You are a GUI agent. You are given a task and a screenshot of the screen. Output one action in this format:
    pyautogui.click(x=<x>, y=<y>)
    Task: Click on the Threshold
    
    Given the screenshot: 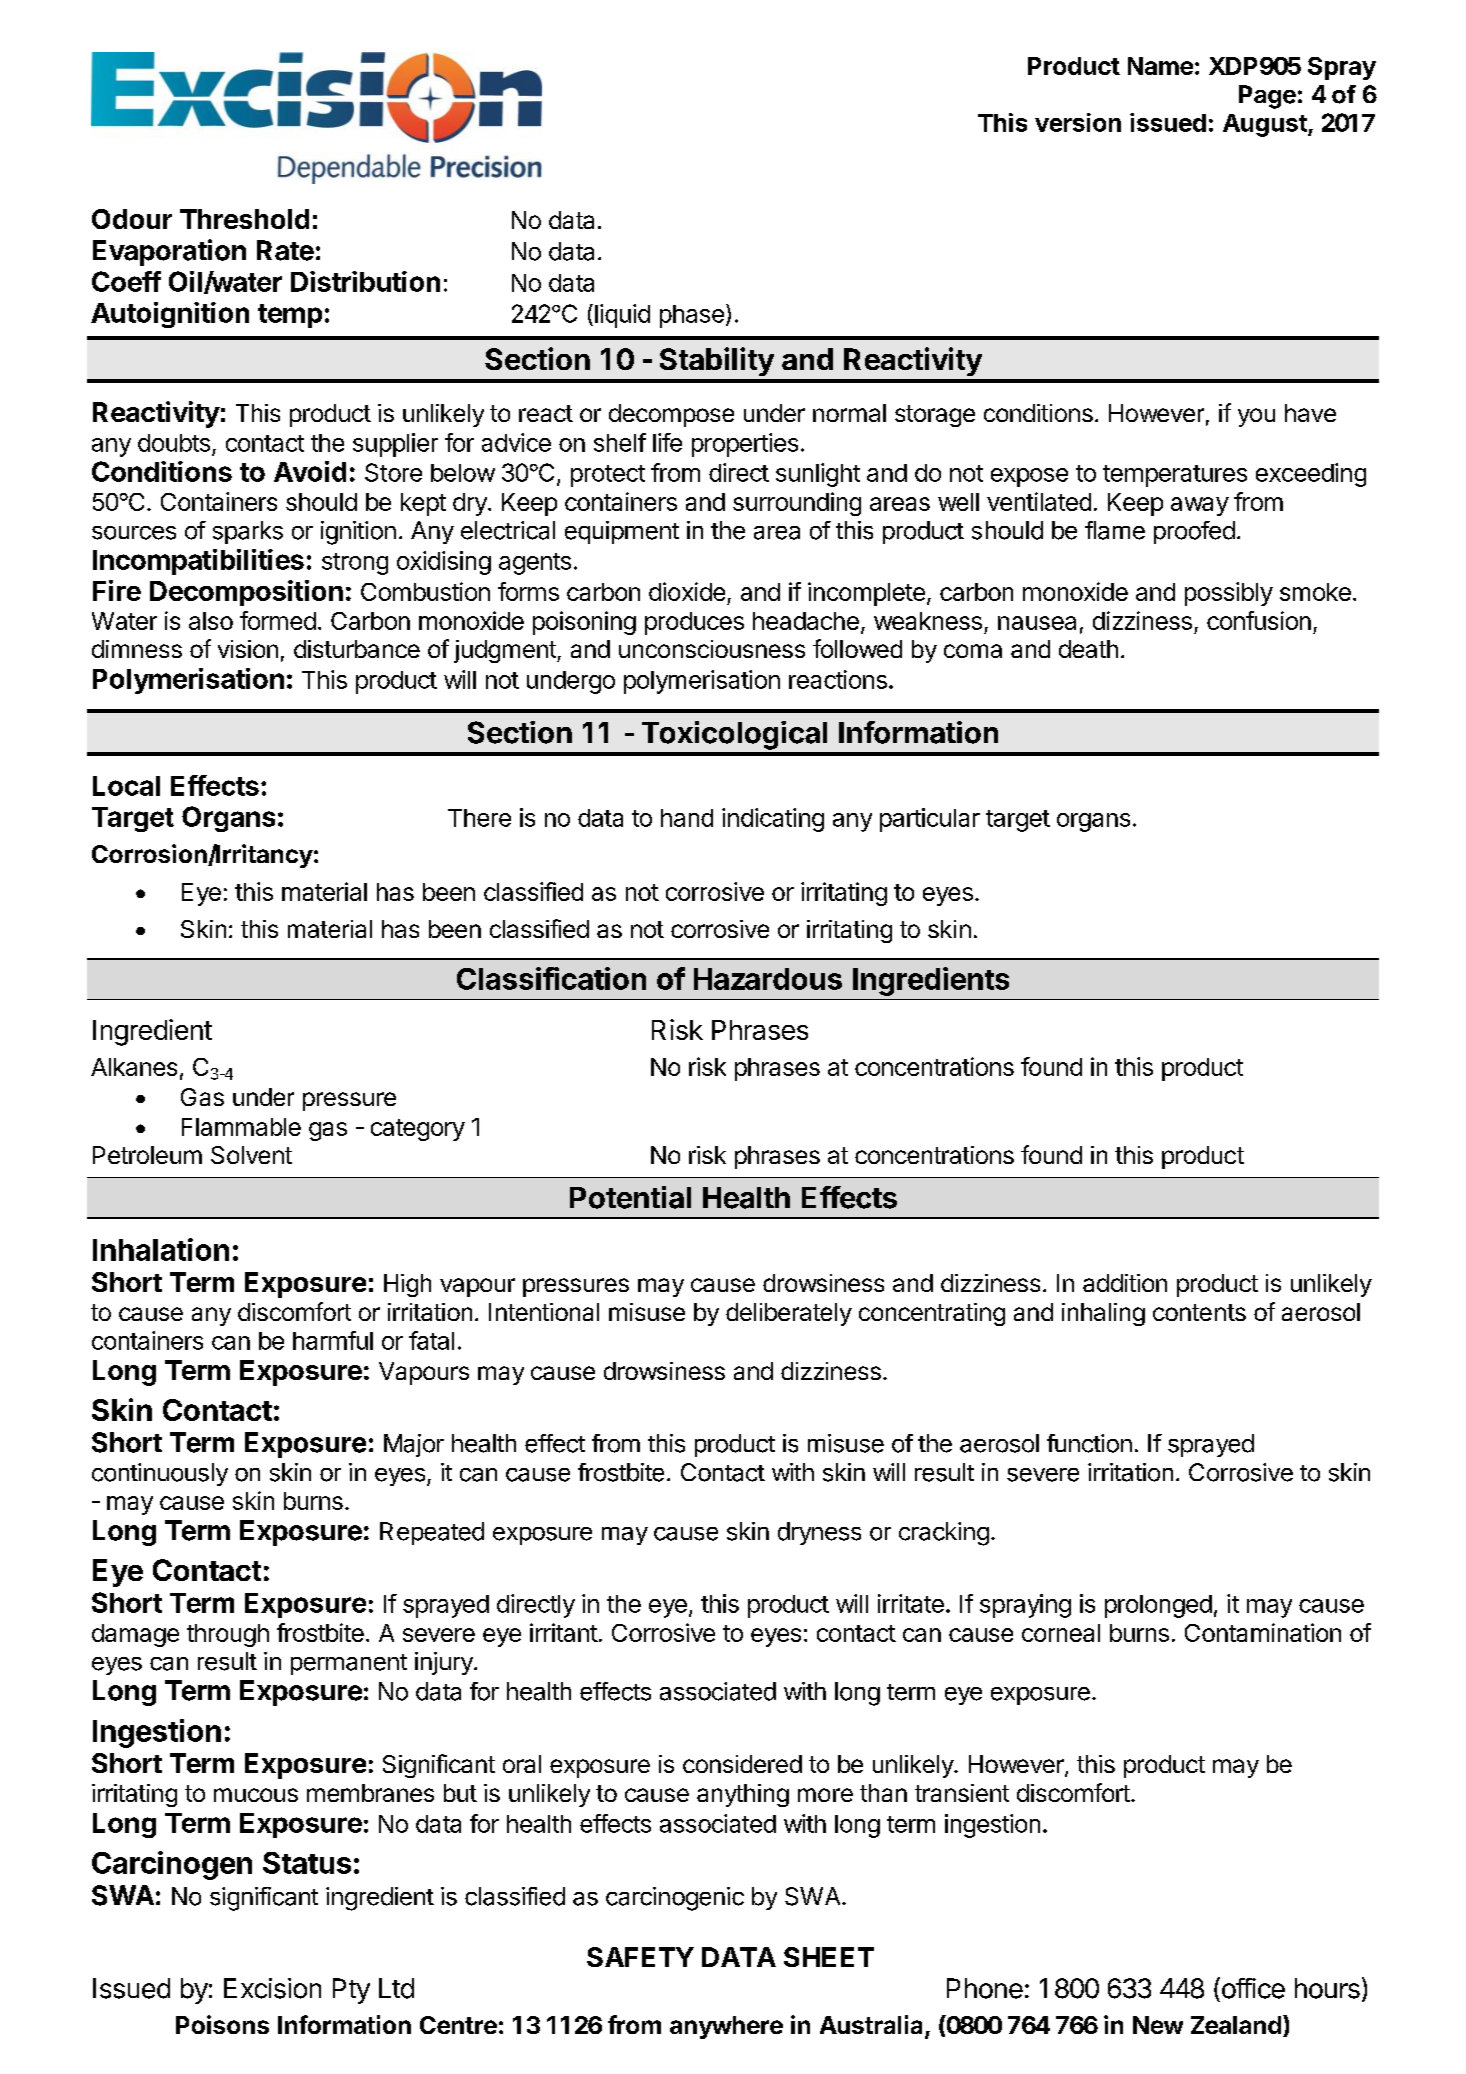 What is the action you would take?
    pyautogui.click(x=244, y=219)
